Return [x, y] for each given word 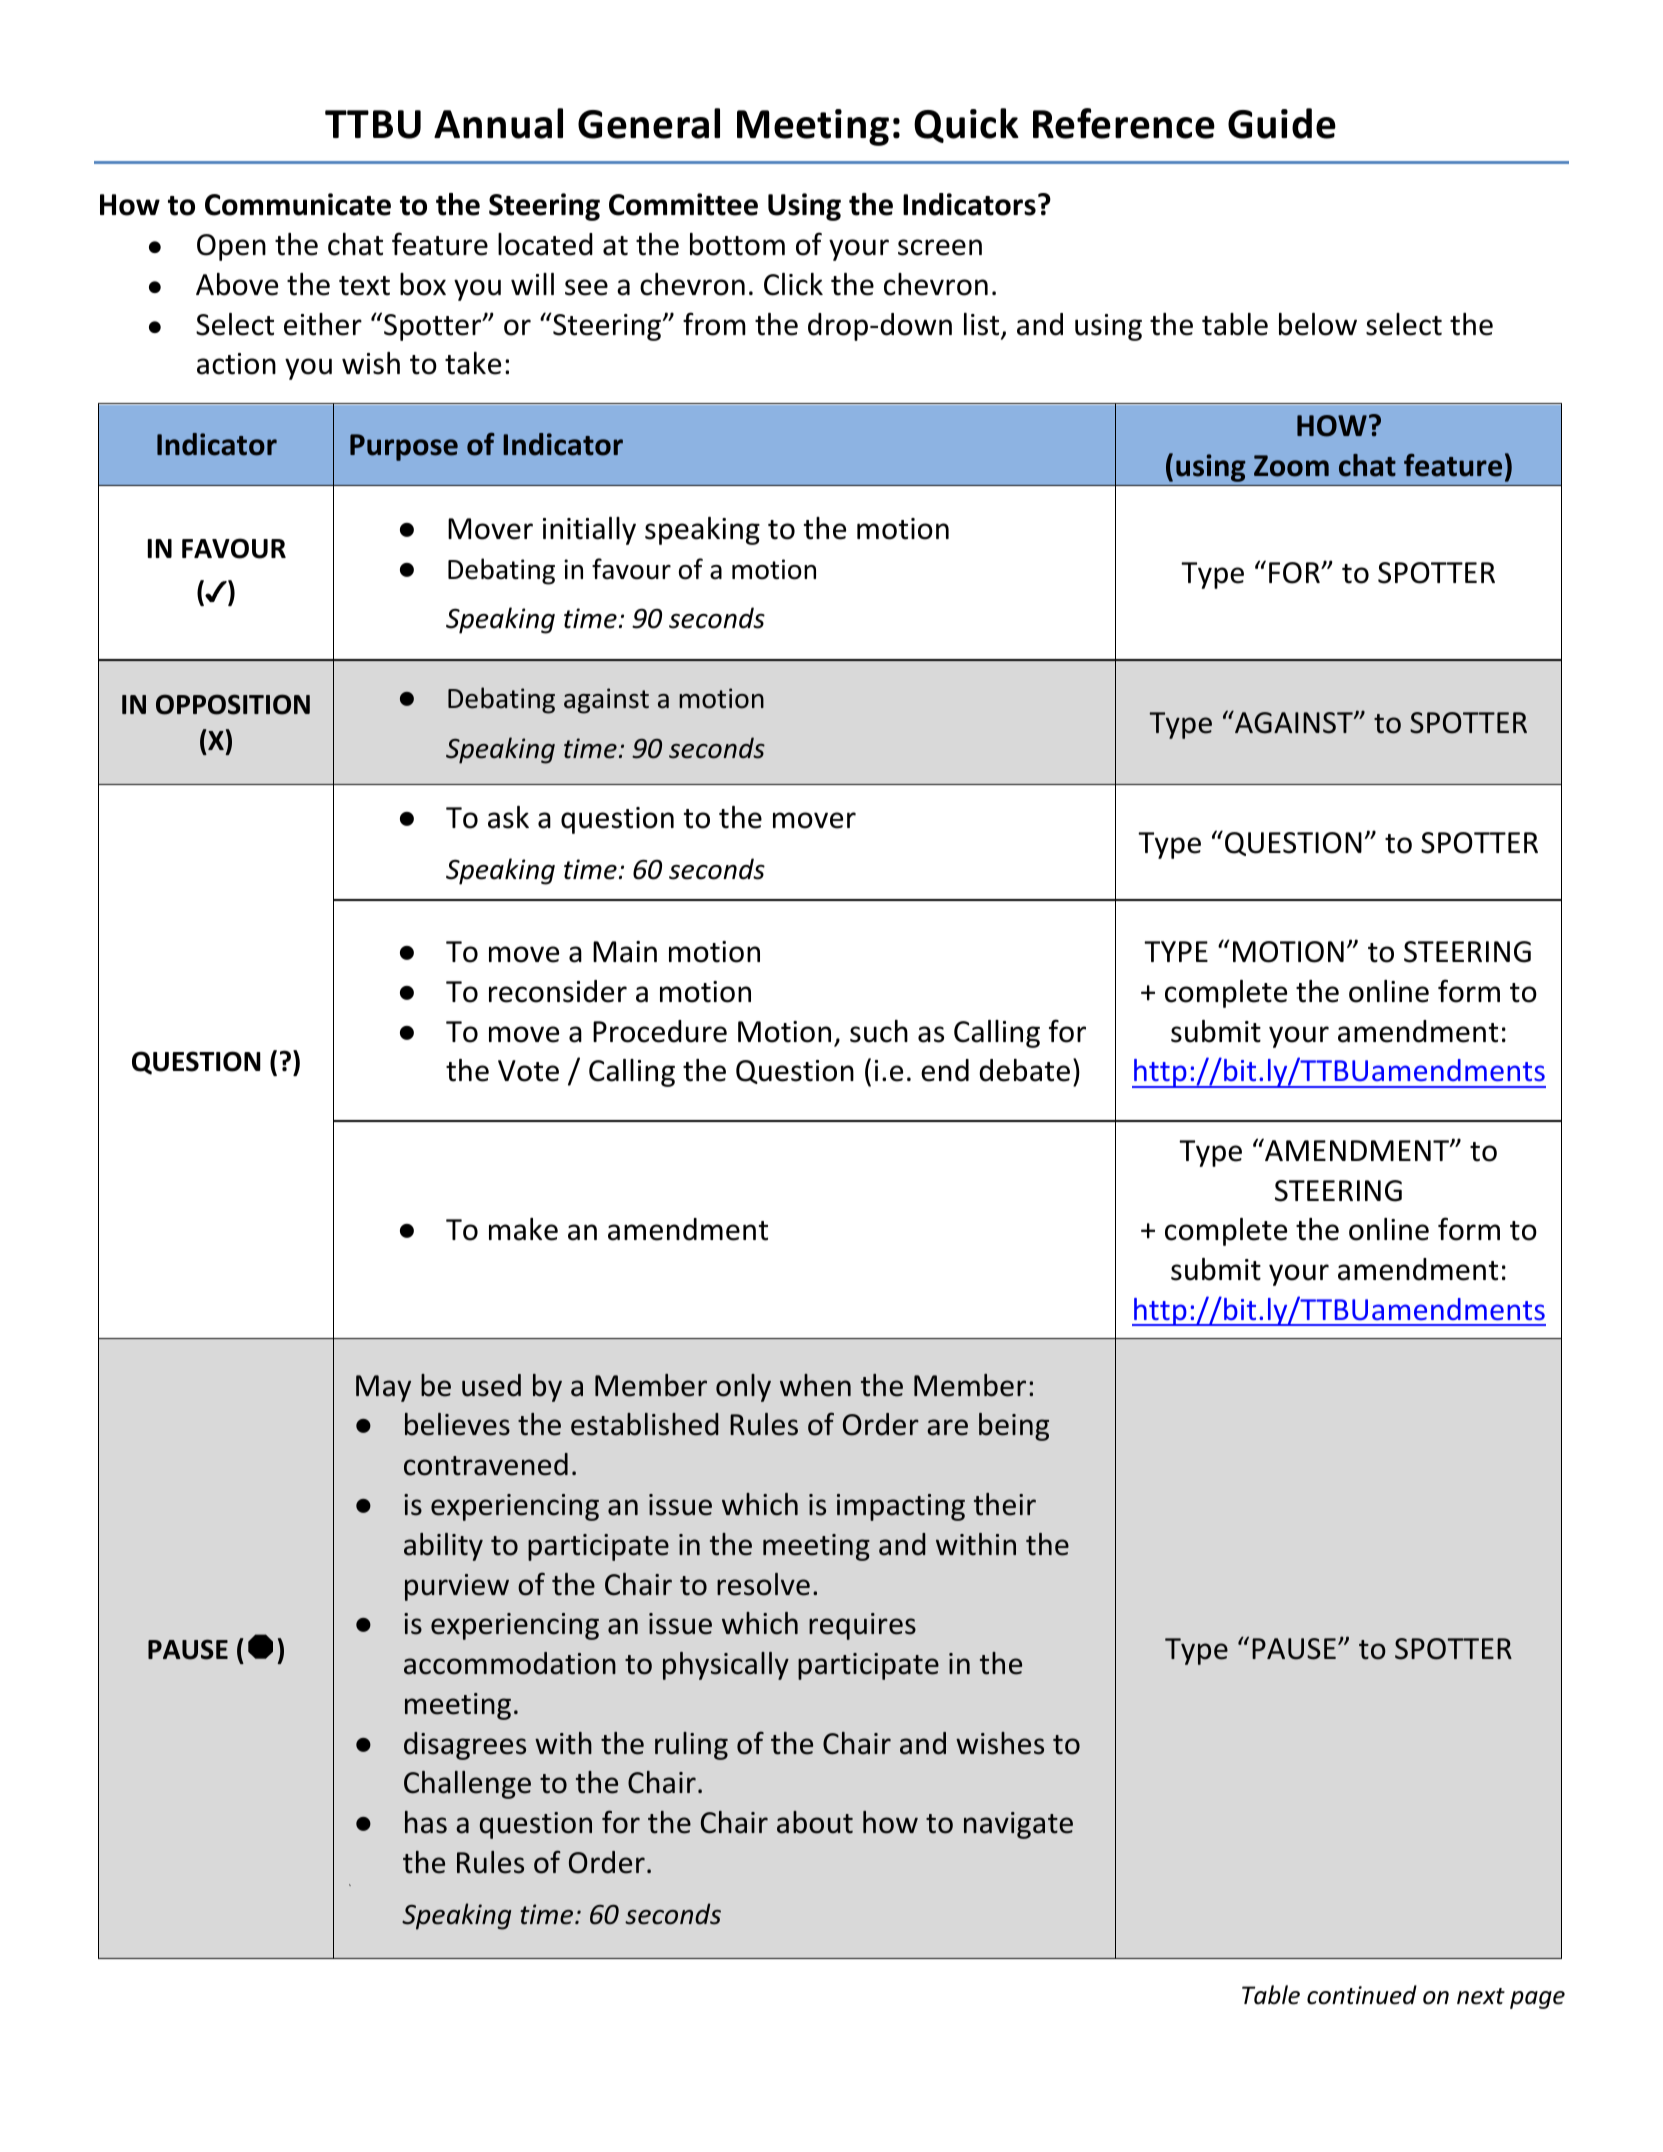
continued [1362, 1995]
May [383, 1388]
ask [508, 817]
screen [940, 247]
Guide [1282, 123]
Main [625, 952]
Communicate [298, 204]
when [815, 1385]
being [1014, 1427]
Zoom [1291, 466]
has [426, 1822]
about [815, 1822]
